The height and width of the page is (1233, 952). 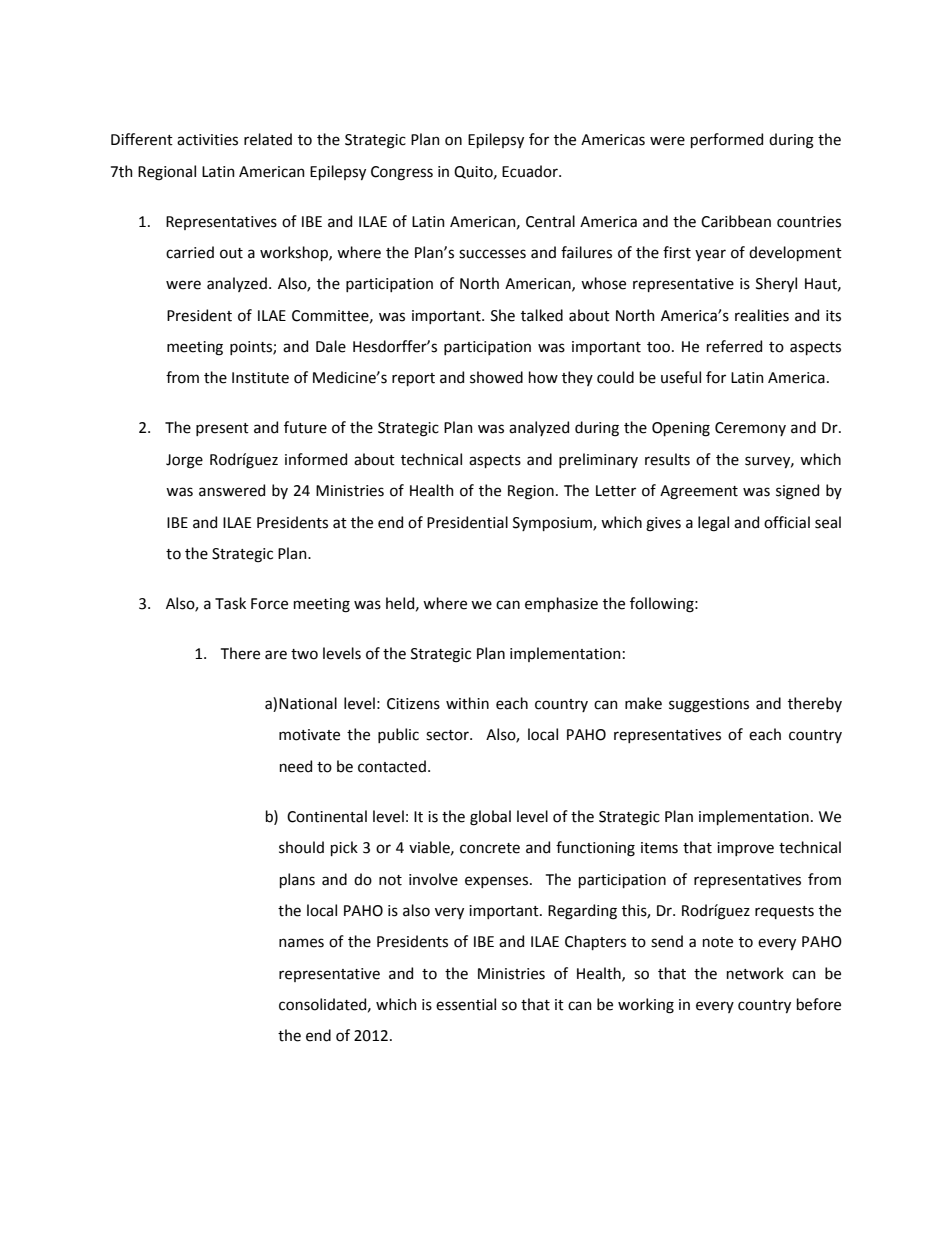 I want to click on motivate, so click(x=309, y=735).
